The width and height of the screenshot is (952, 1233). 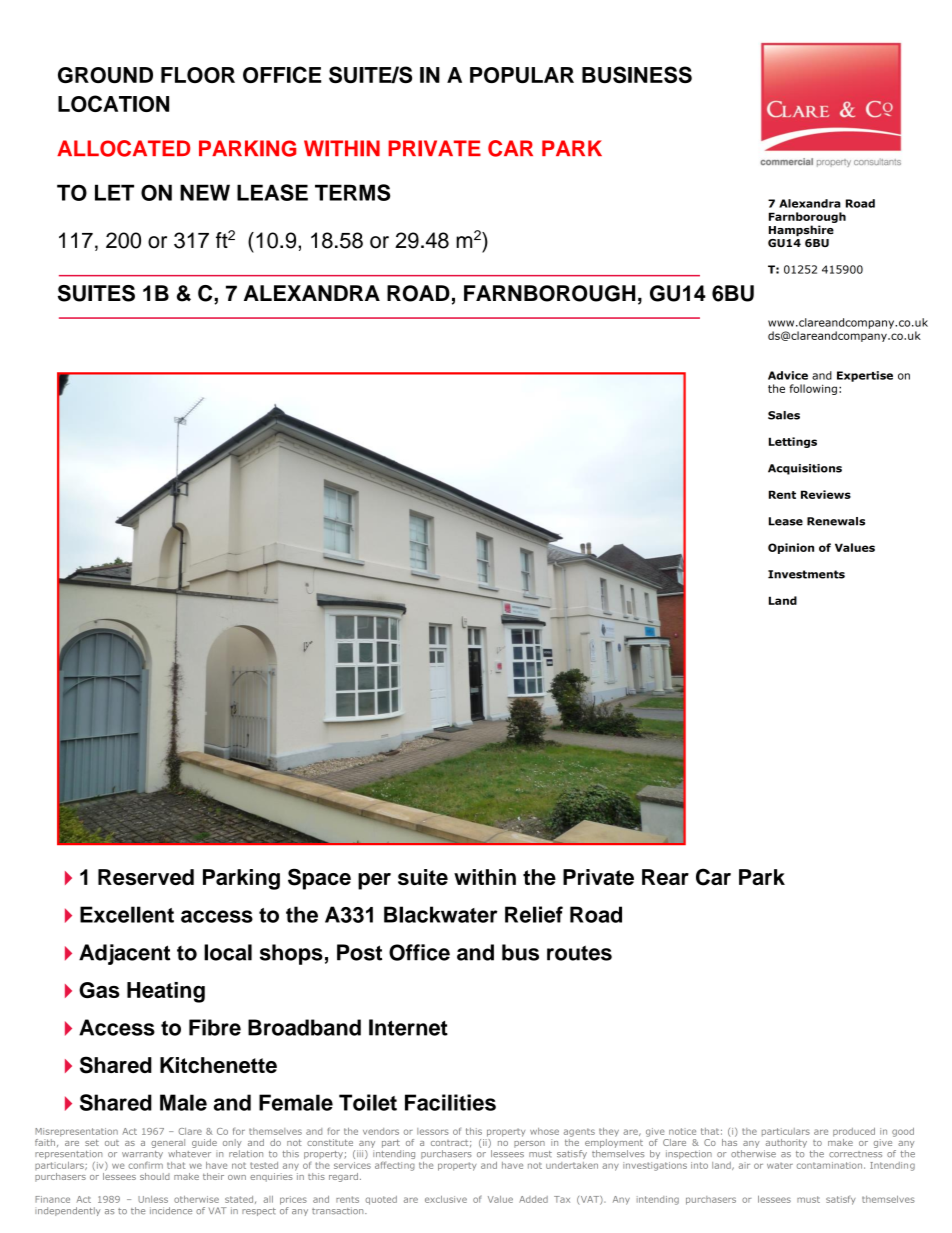 I want to click on TERMS, so click(x=352, y=192).
